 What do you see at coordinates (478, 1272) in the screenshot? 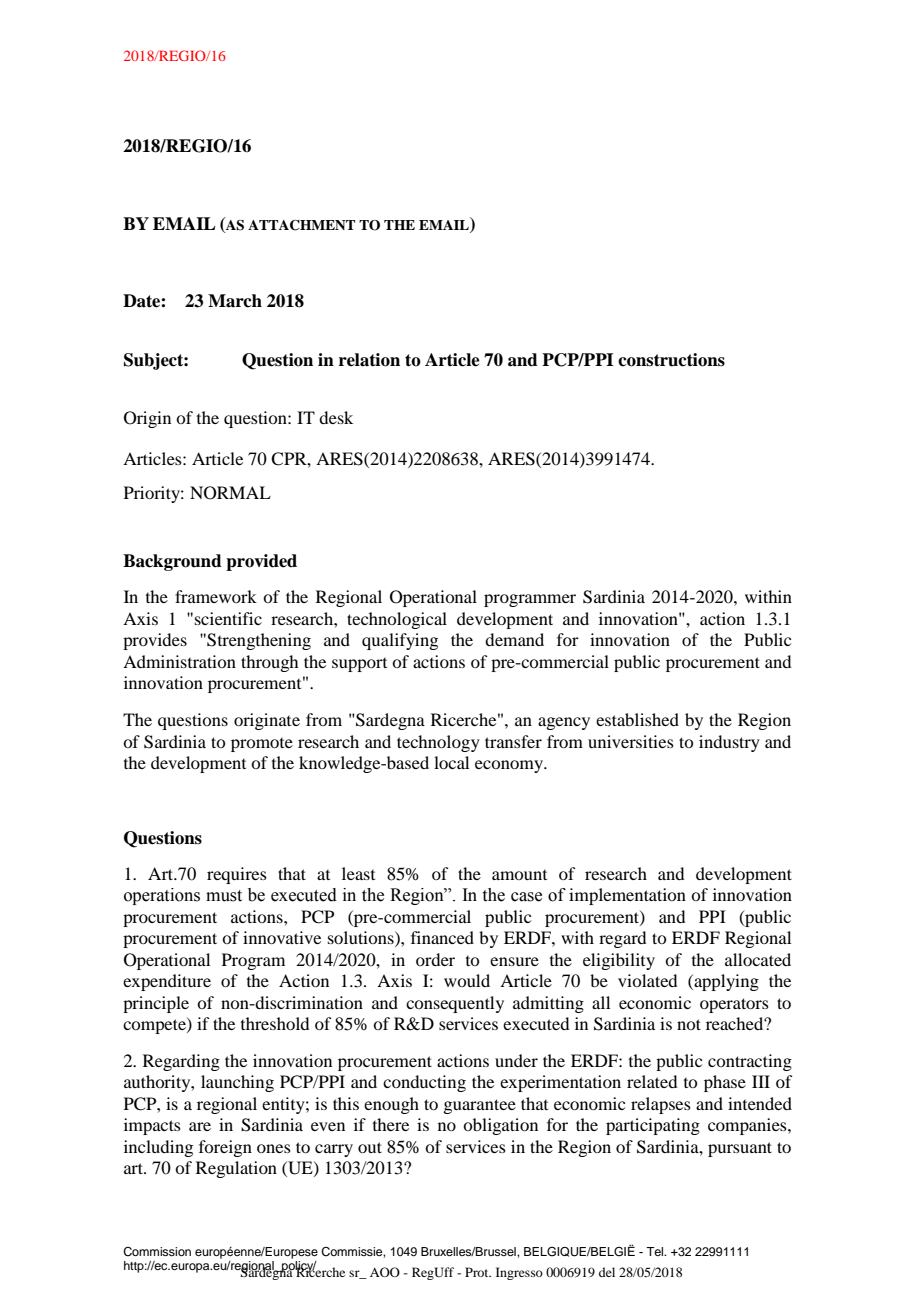
I see `Prot` at bounding box center [478, 1272].
